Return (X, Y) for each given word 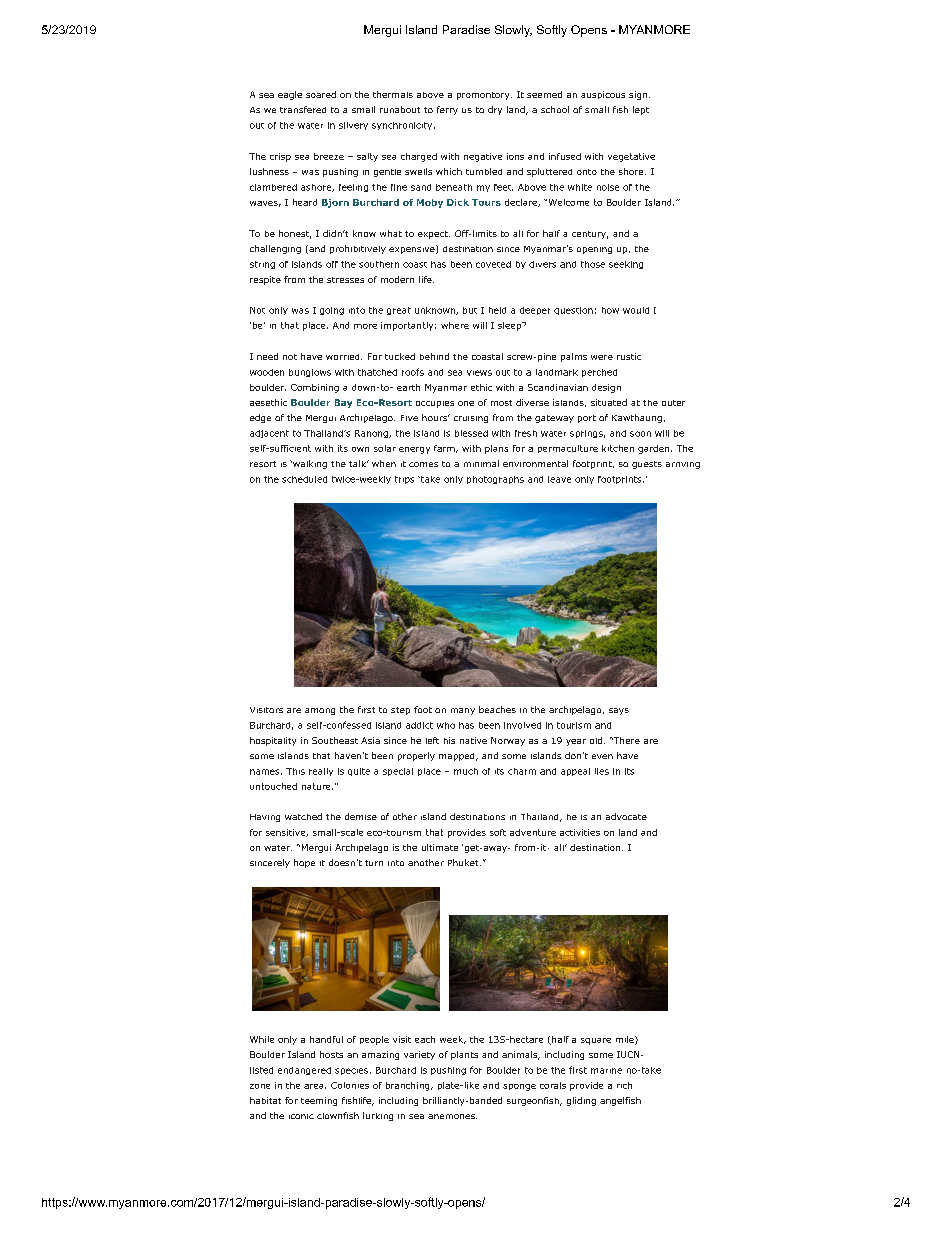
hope (304, 863)
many (463, 711)
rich (624, 1085)
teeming (319, 1101)
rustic (629, 356)
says (619, 711)
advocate (626, 816)
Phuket (464, 862)
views (479, 373)
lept (641, 110)
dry (495, 110)
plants (464, 1055)
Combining (315, 388)
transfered (303, 109)
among (320, 711)
